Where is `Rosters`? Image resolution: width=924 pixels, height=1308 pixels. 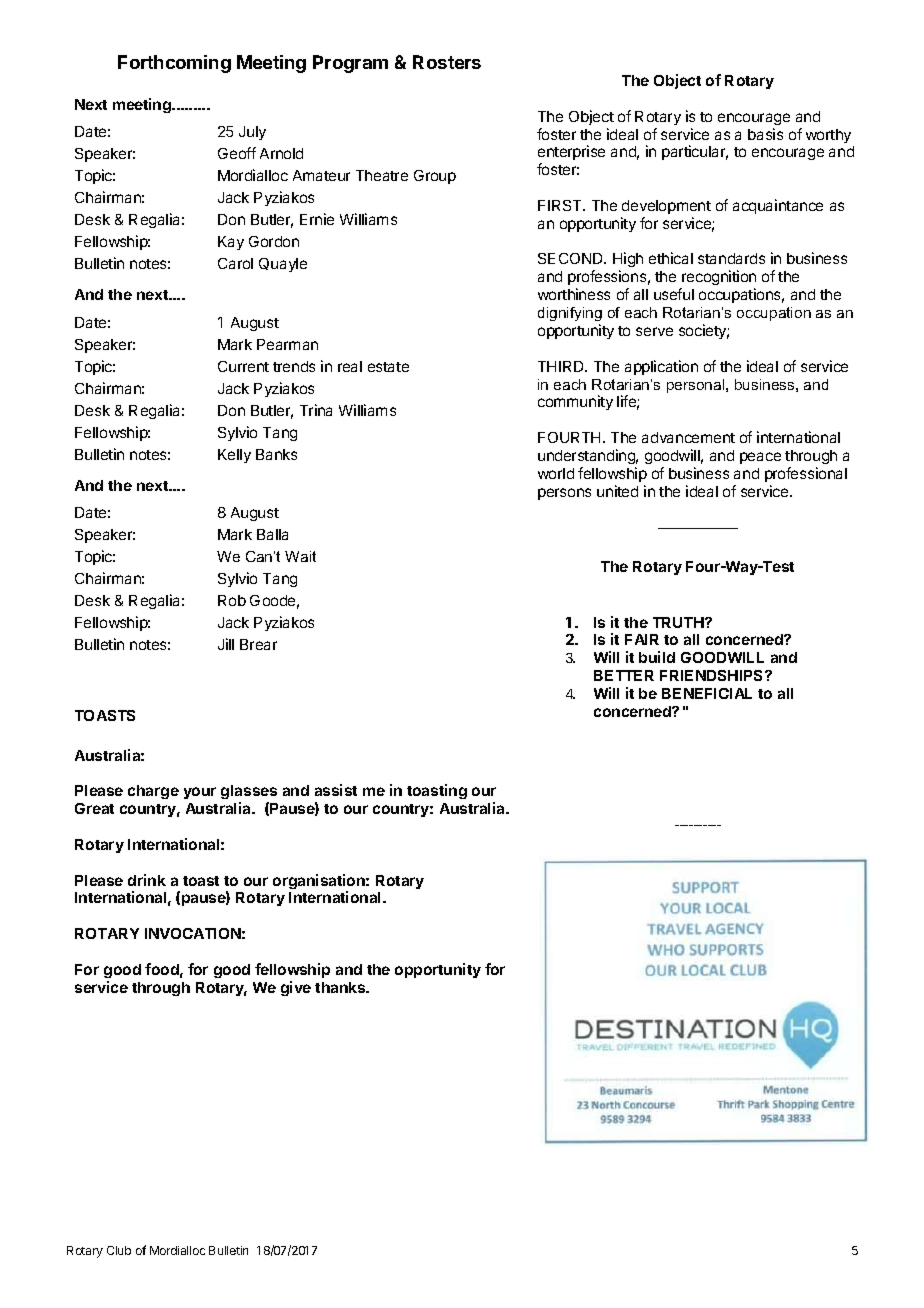
Rosters is located at coordinates (447, 62).
